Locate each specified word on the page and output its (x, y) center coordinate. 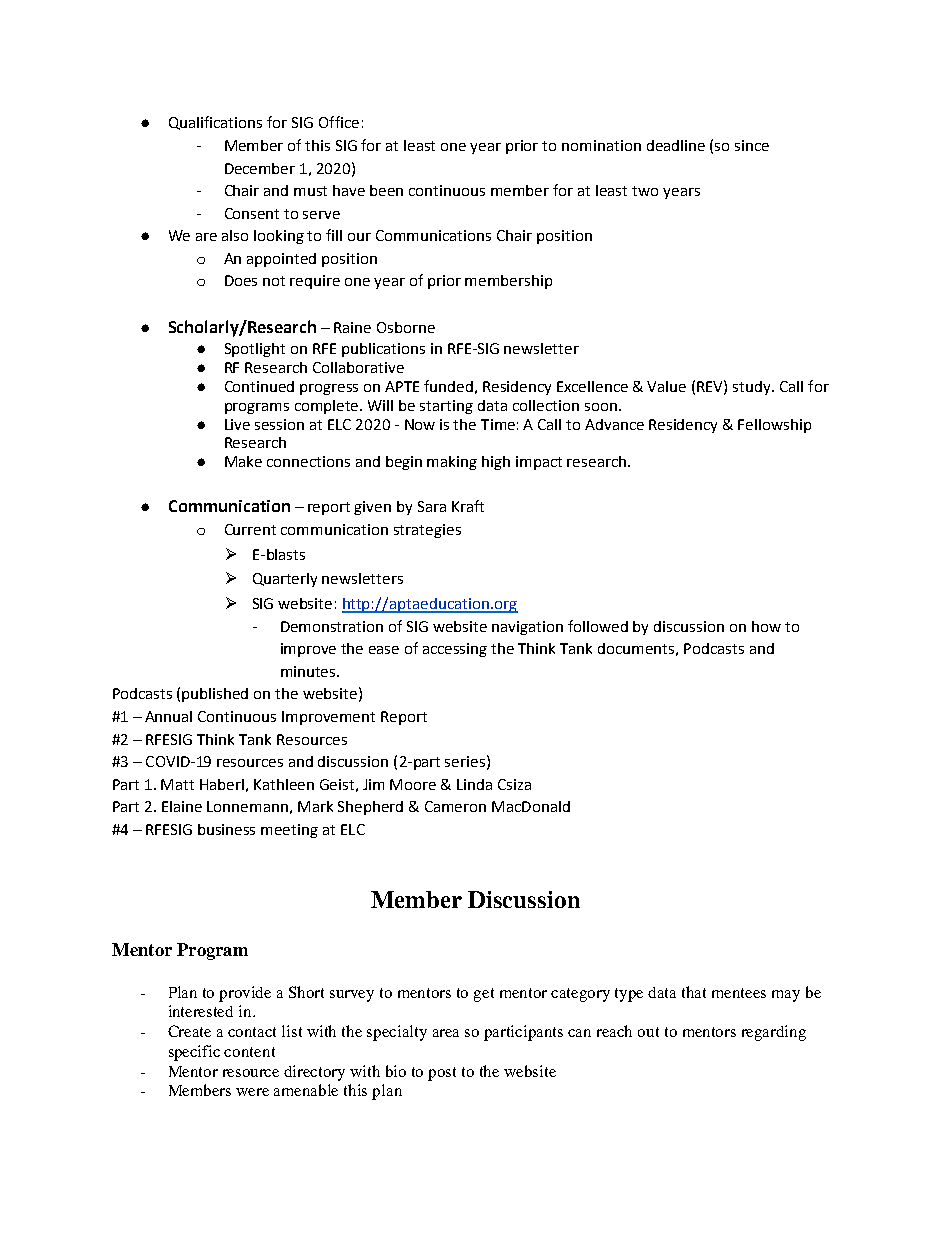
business (226, 829)
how (766, 626)
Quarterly (285, 580)
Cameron (455, 806)
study (753, 388)
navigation (527, 628)
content (249, 1052)
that (694, 992)
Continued (259, 386)
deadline (676, 145)
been (386, 190)
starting (446, 407)
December (260, 168)
